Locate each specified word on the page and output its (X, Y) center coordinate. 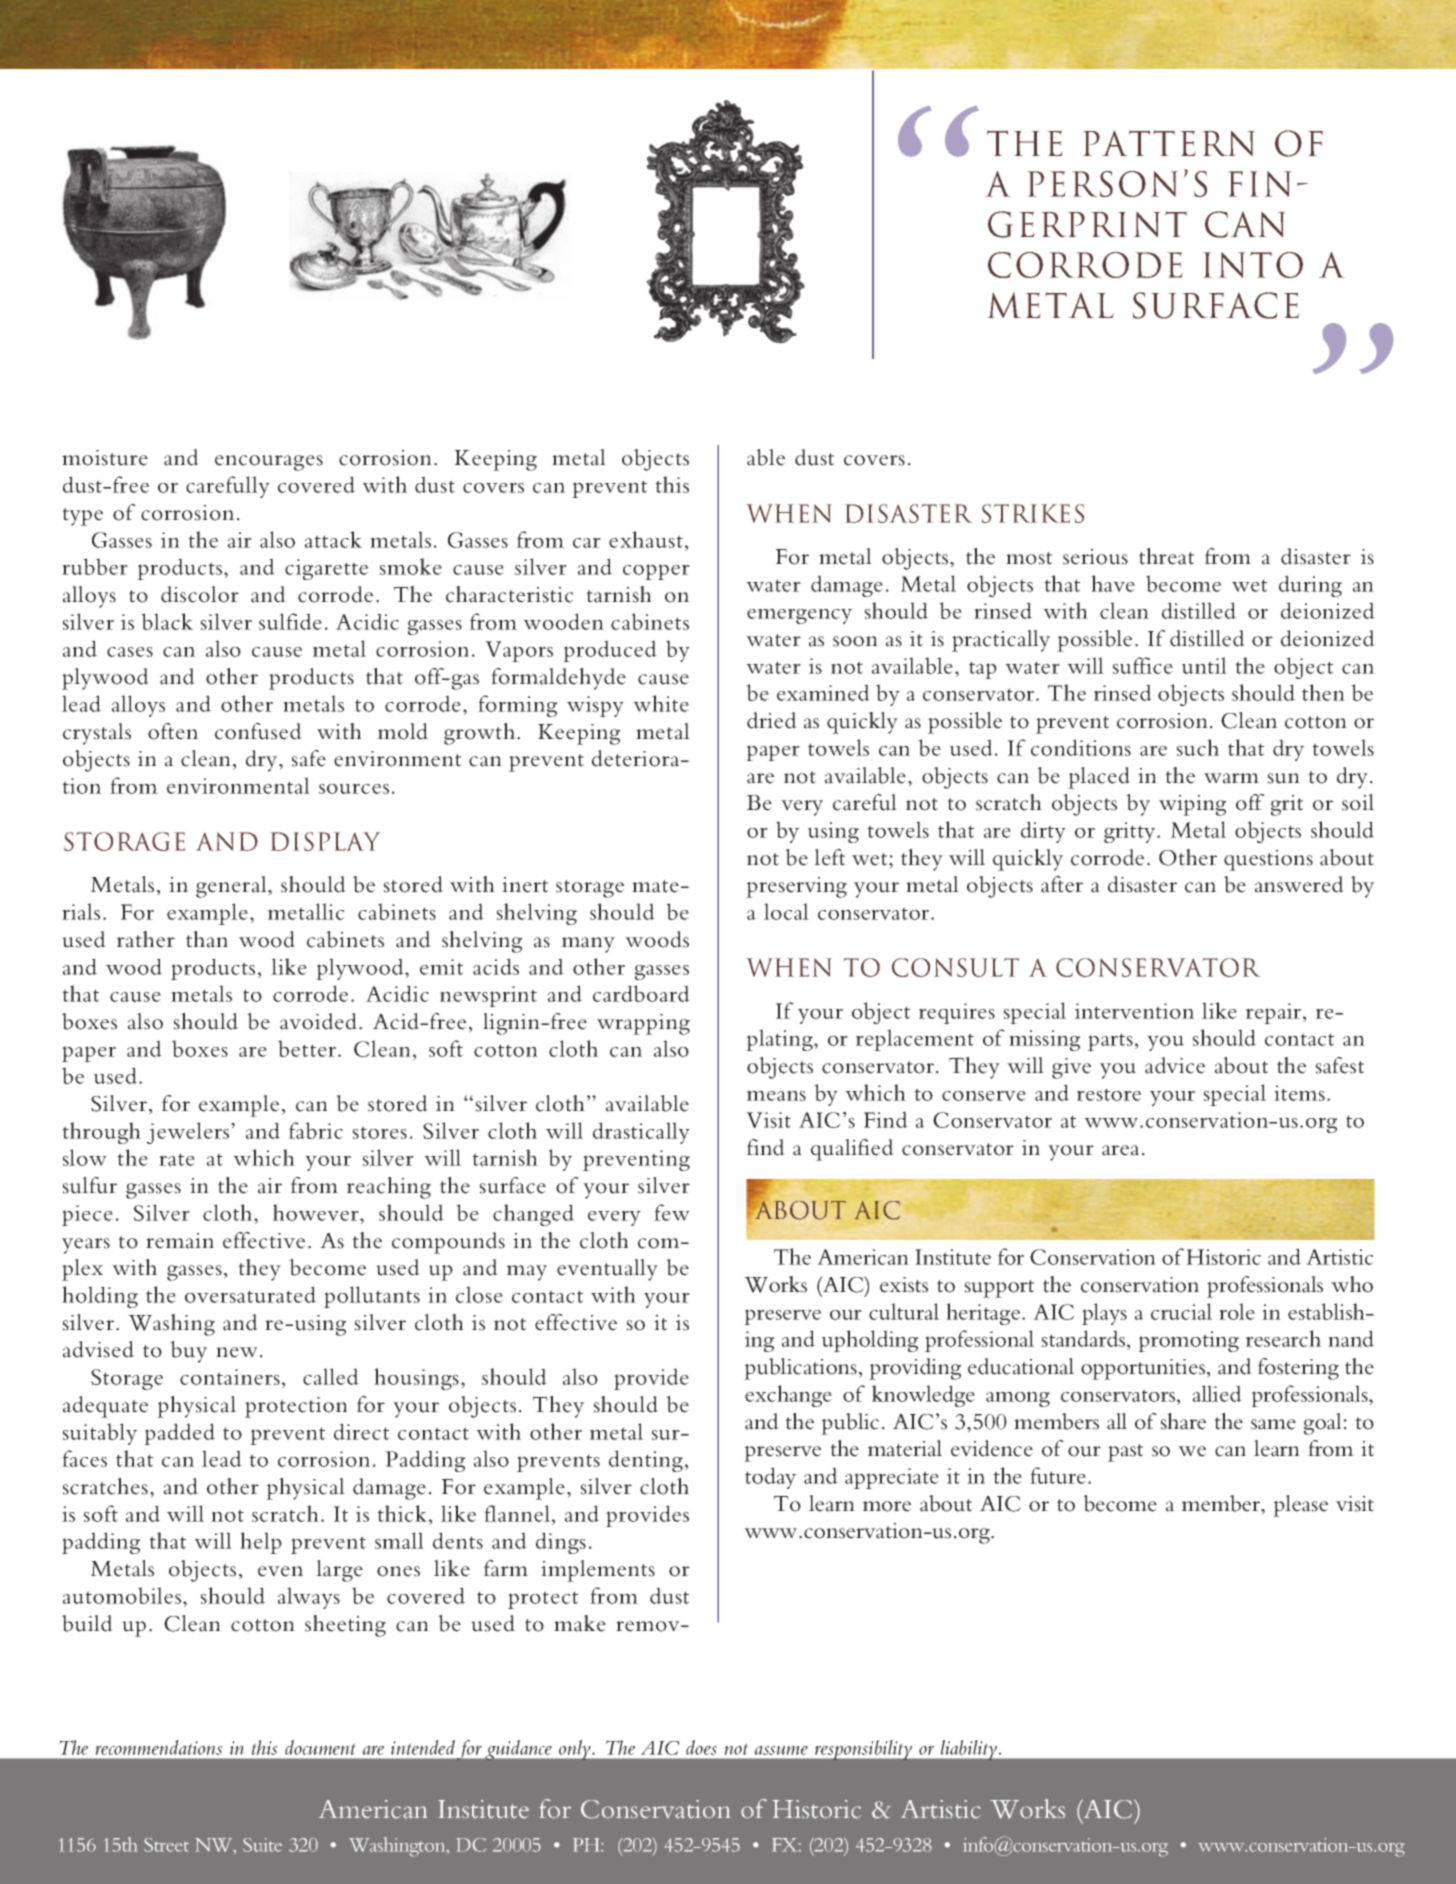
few (672, 1212)
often (173, 731)
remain (180, 1241)
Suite (262, 1845)
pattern (1169, 143)
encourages (269, 463)
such (1198, 747)
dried (772, 720)
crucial (1181, 1311)
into (1253, 265)
